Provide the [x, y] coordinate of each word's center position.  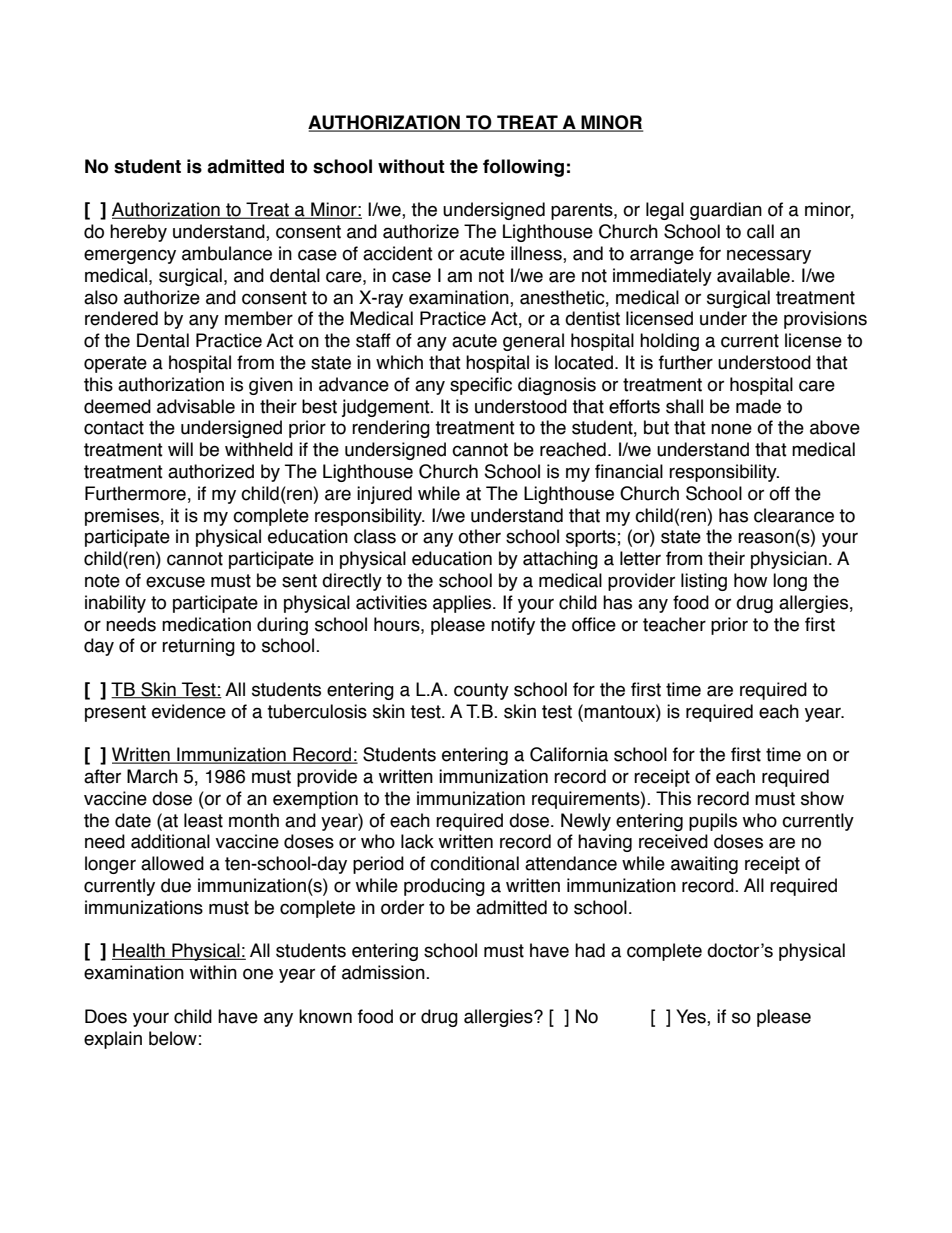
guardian [726, 211]
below [173, 1038]
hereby [138, 233]
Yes [692, 1017]
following [523, 168]
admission [384, 972]
